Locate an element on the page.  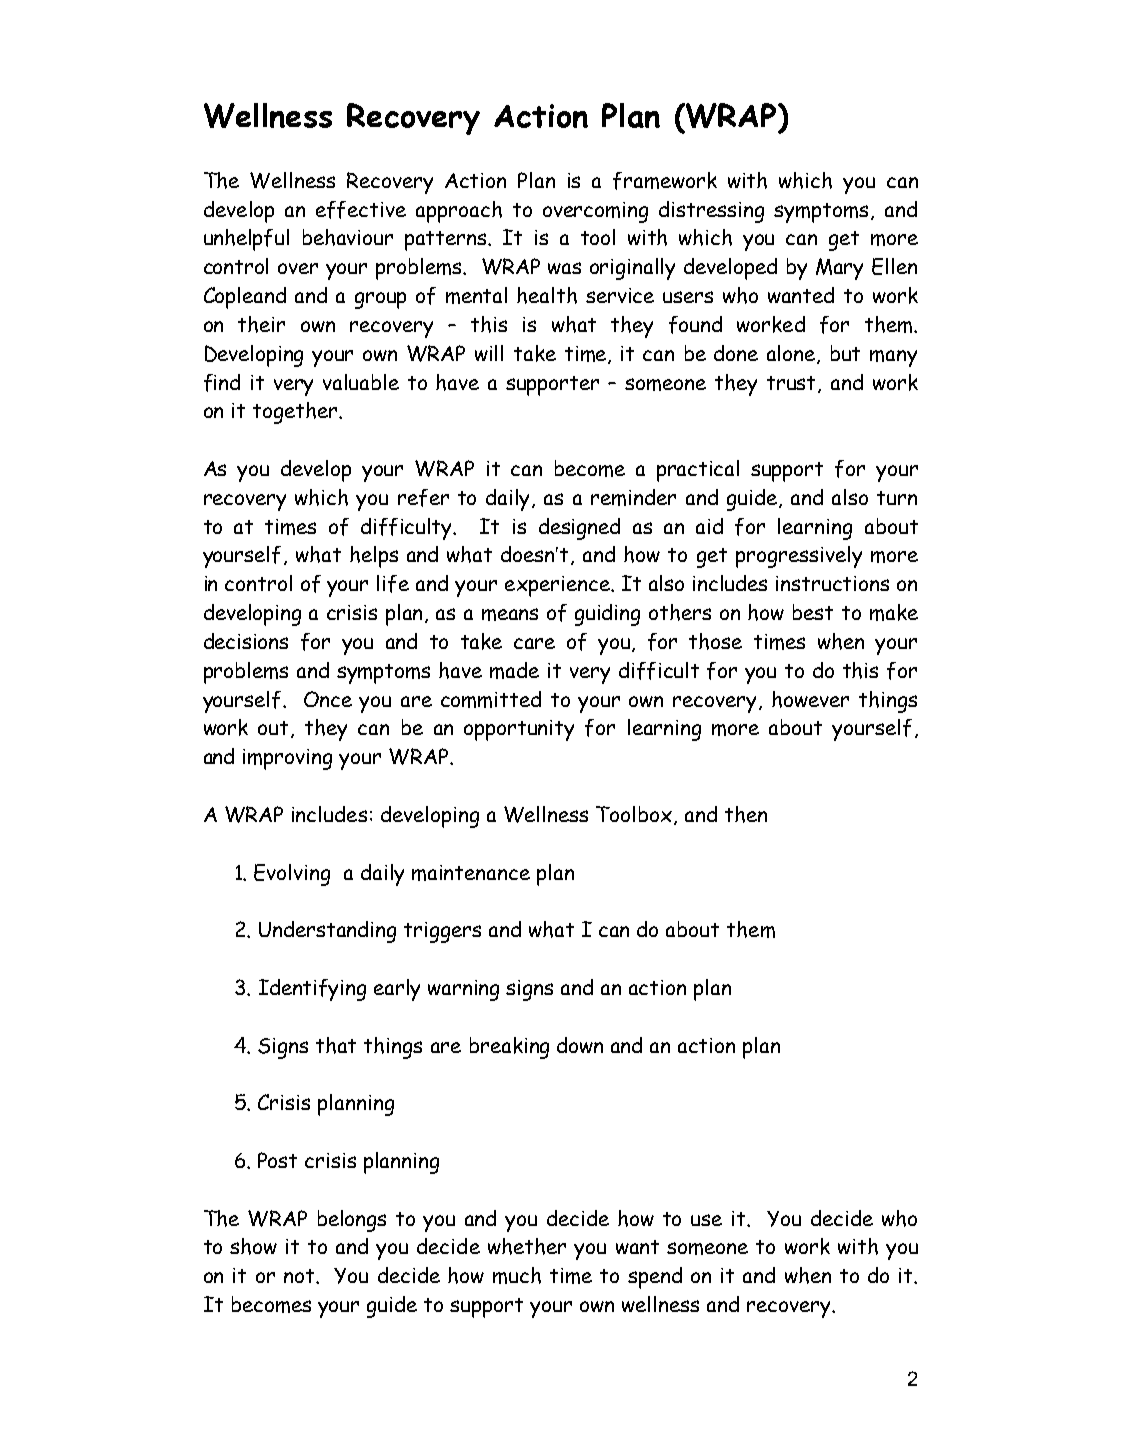
spend is located at coordinates (655, 1278).
